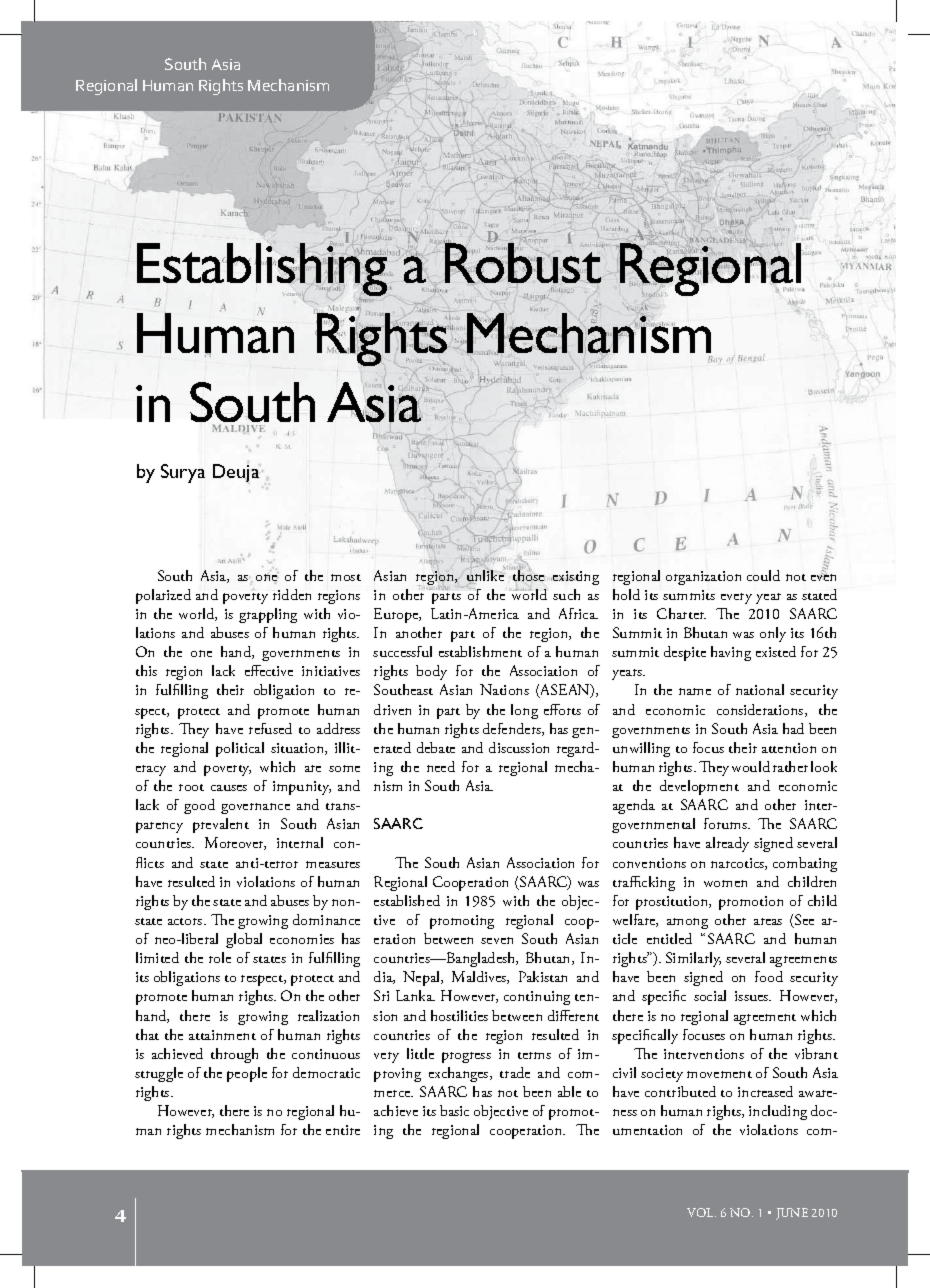 Image resolution: width=930 pixels, height=1288 pixels. What do you see at coordinates (220, 957) in the image?
I see `role` at bounding box center [220, 957].
